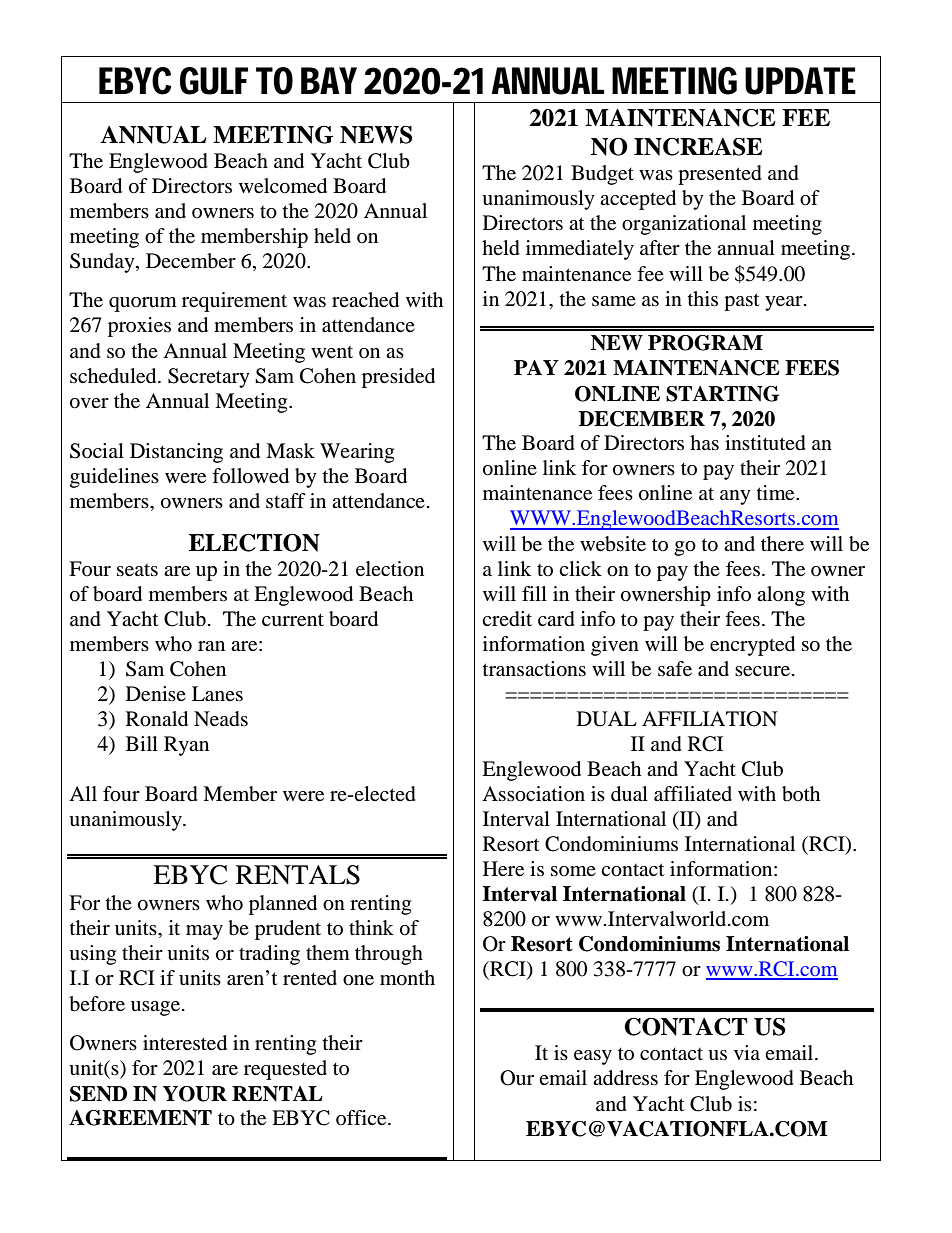 This page has height=1233, width=952. What do you see at coordinates (376, 135) in the page?
I see `NEWS` at bounding box center [376, 135].
